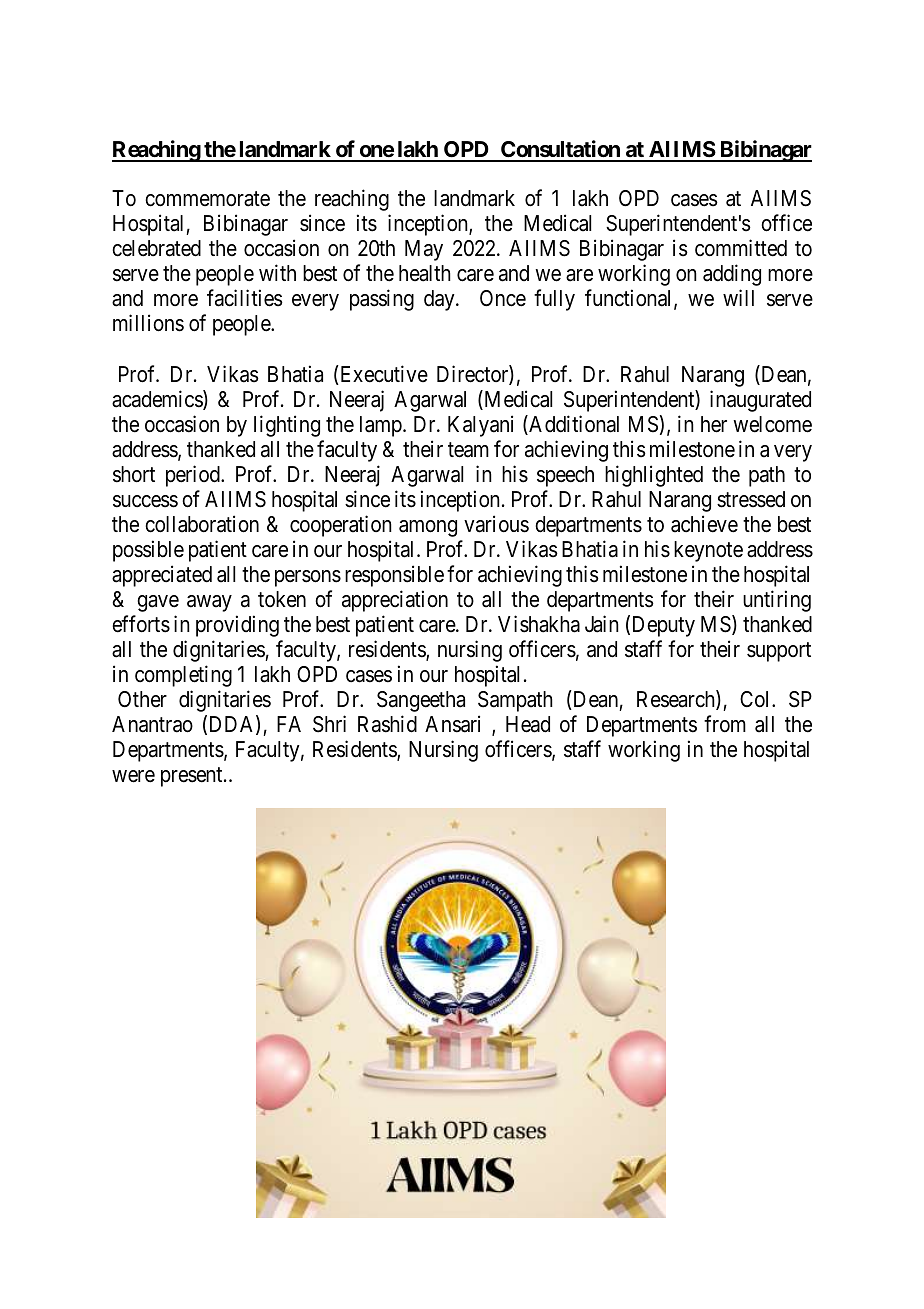  What do you see at coordinates (394, 576) in the screenshot?
I see `responsible` at bounding box center [394, 576].
